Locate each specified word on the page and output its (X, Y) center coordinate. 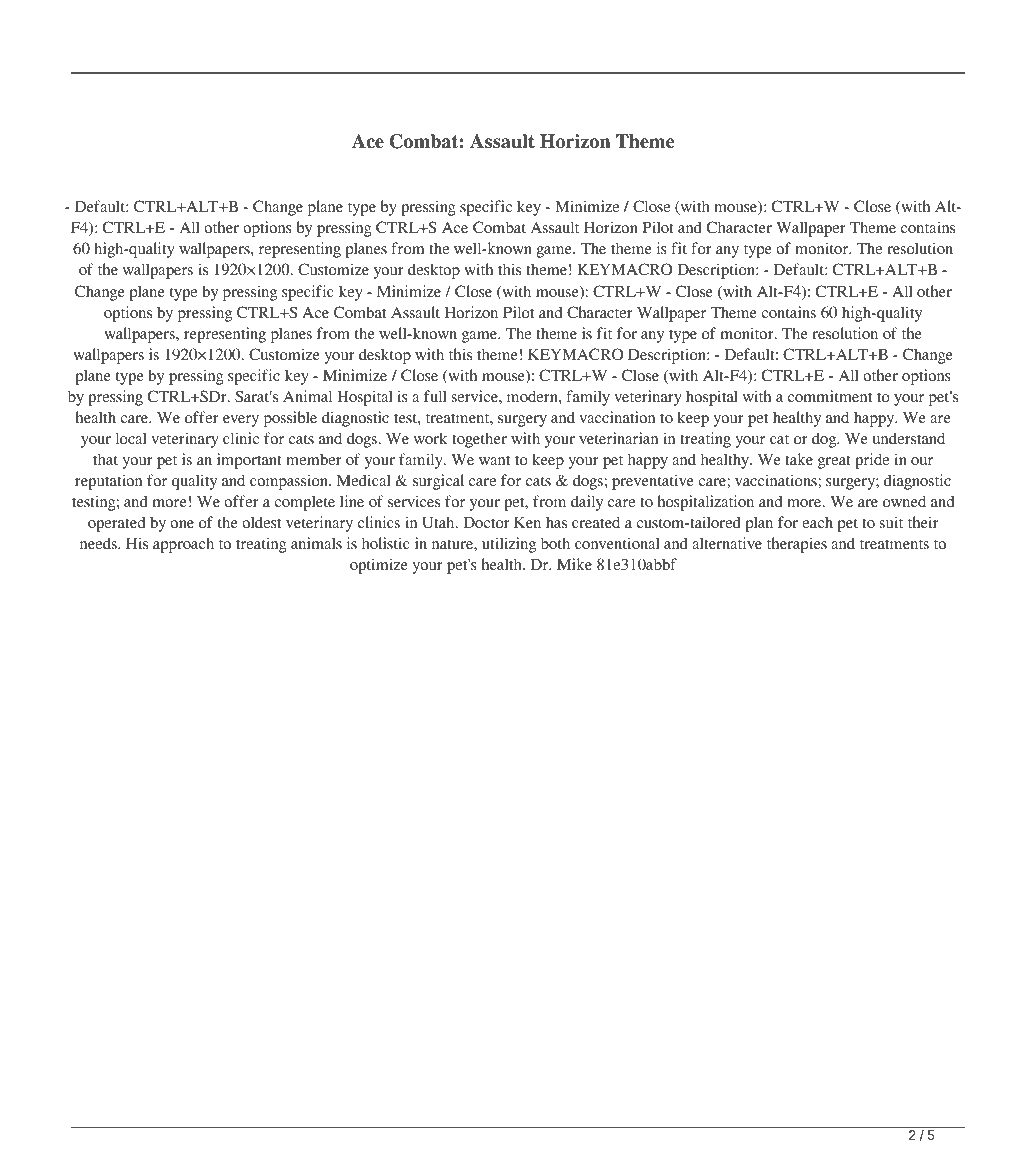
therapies (797, 545)
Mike (574, 564)
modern (533, 396)
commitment (830, 396)
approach (183, 545)
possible (290, 419)
